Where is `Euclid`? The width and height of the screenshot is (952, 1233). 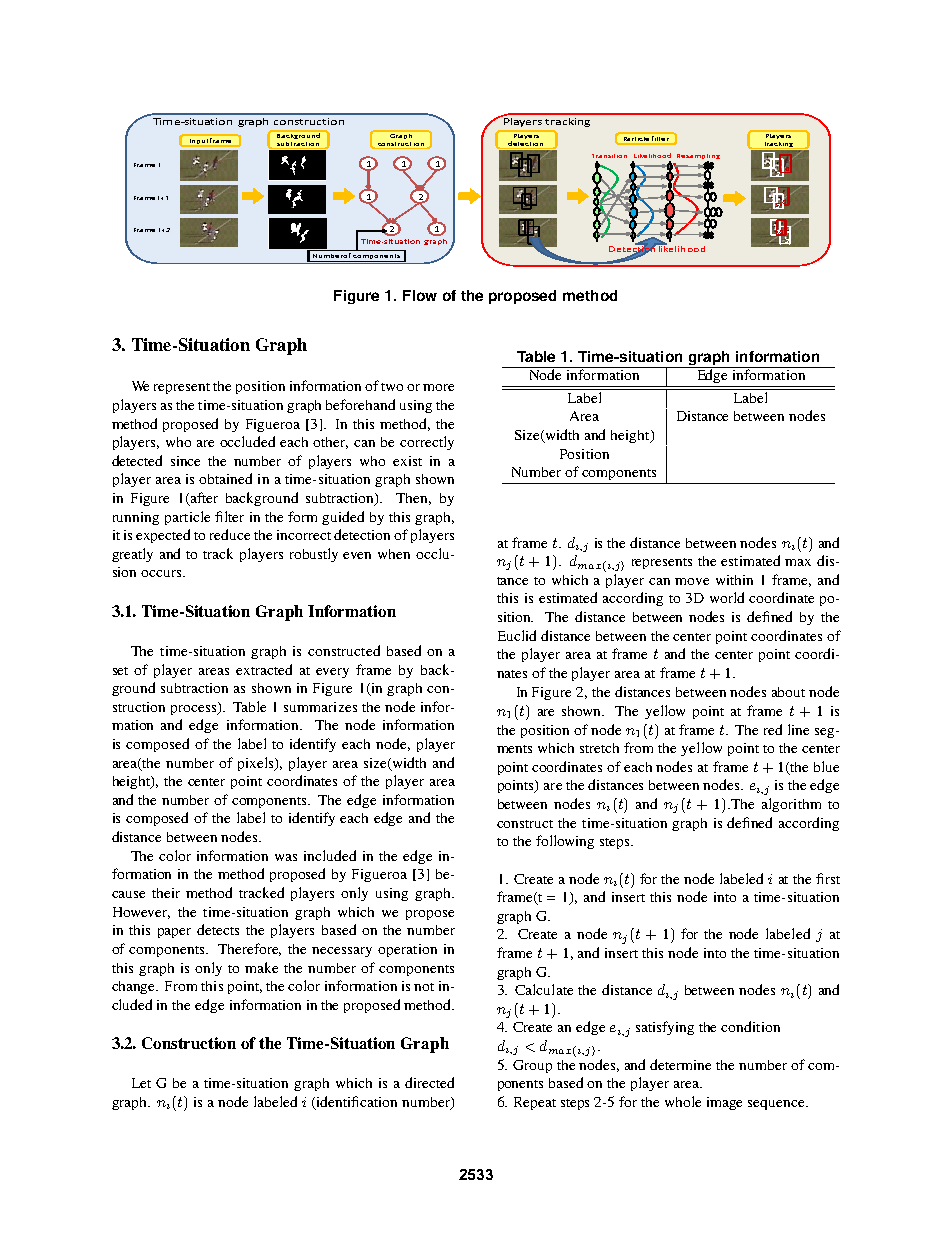 Euclid is located at coordinates (517, 635).
